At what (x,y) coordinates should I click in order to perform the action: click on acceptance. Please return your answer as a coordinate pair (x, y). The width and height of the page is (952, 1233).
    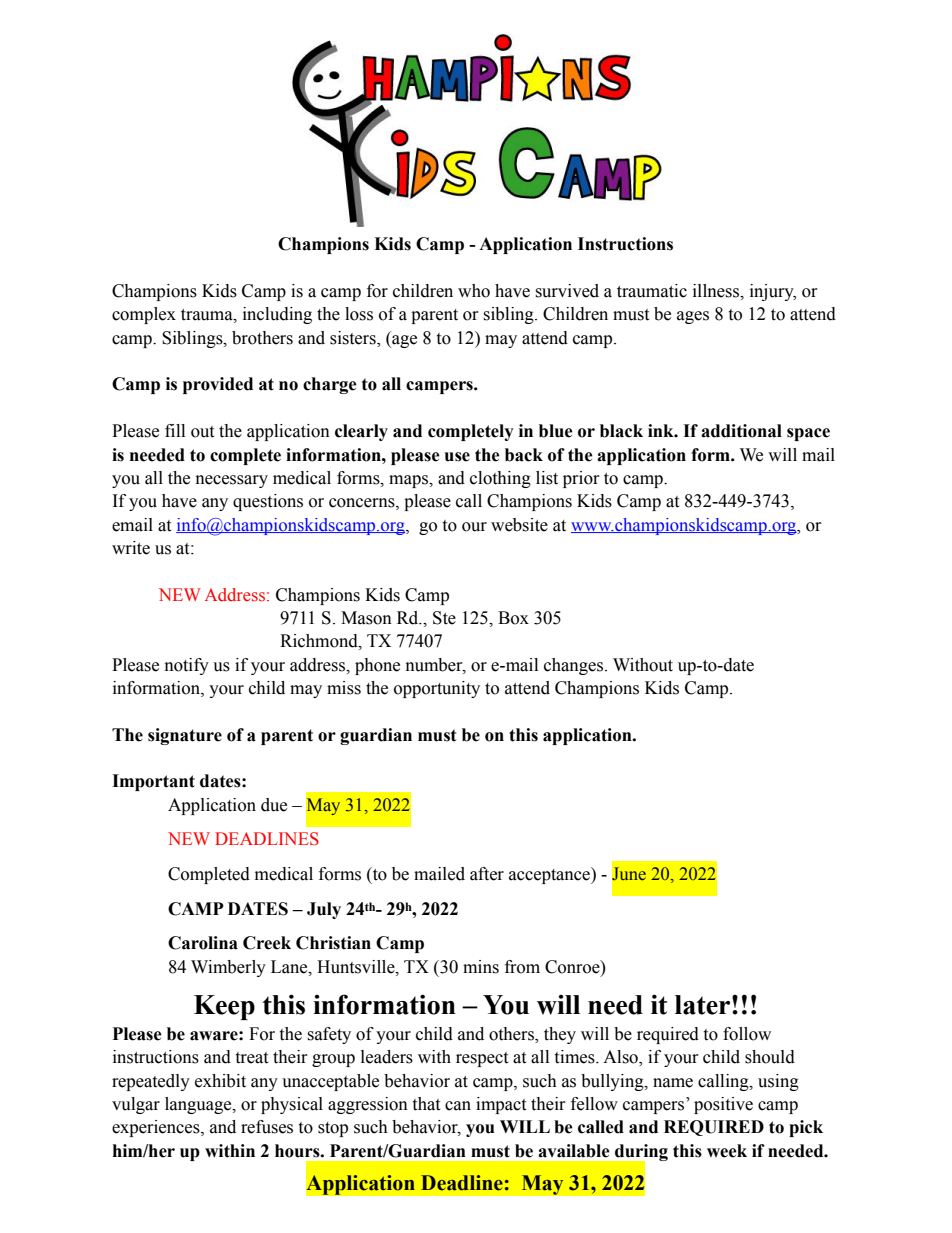
    Looking at the image, I should click on (550, 875).
